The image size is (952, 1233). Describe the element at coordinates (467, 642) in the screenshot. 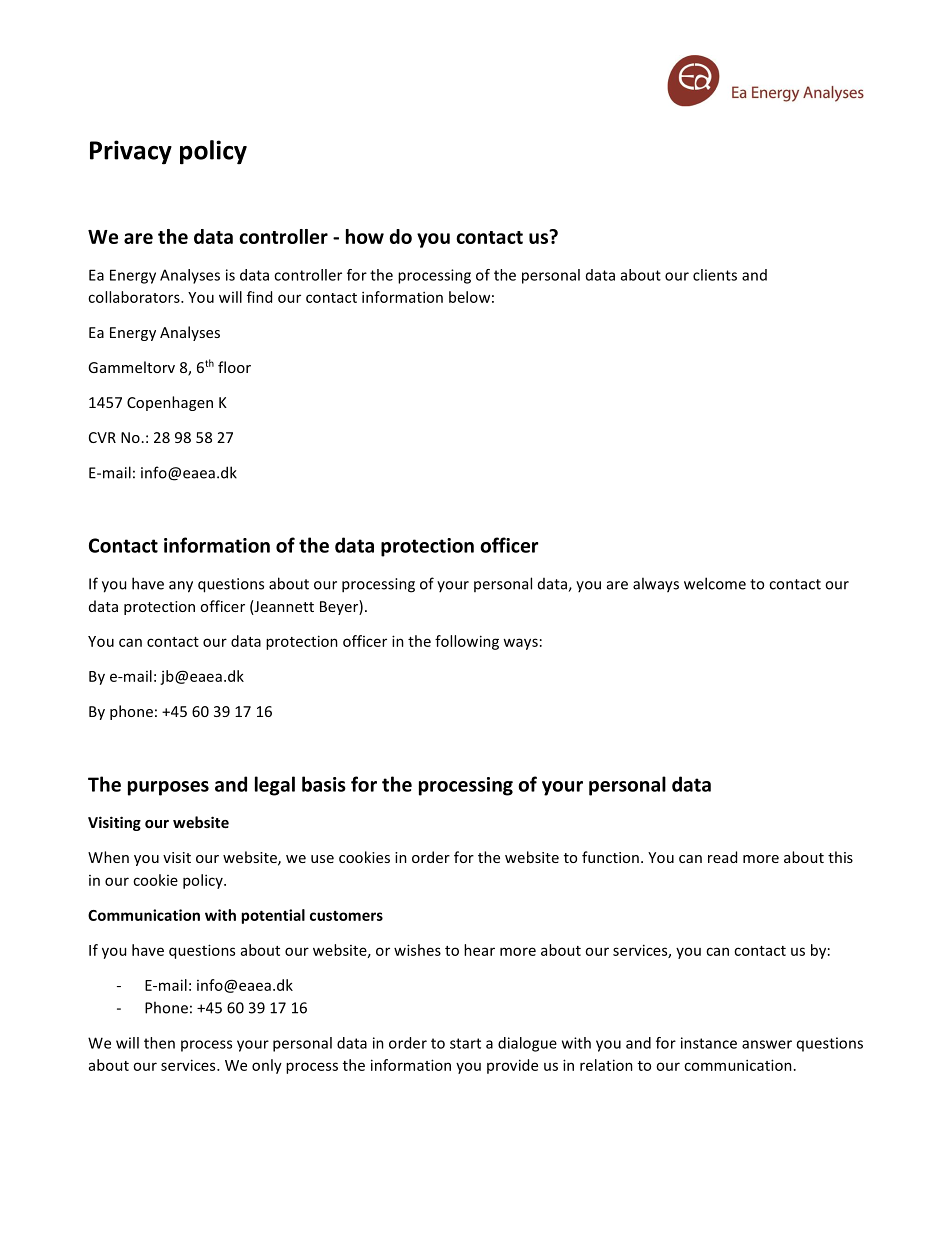

I see `following` at that location.
